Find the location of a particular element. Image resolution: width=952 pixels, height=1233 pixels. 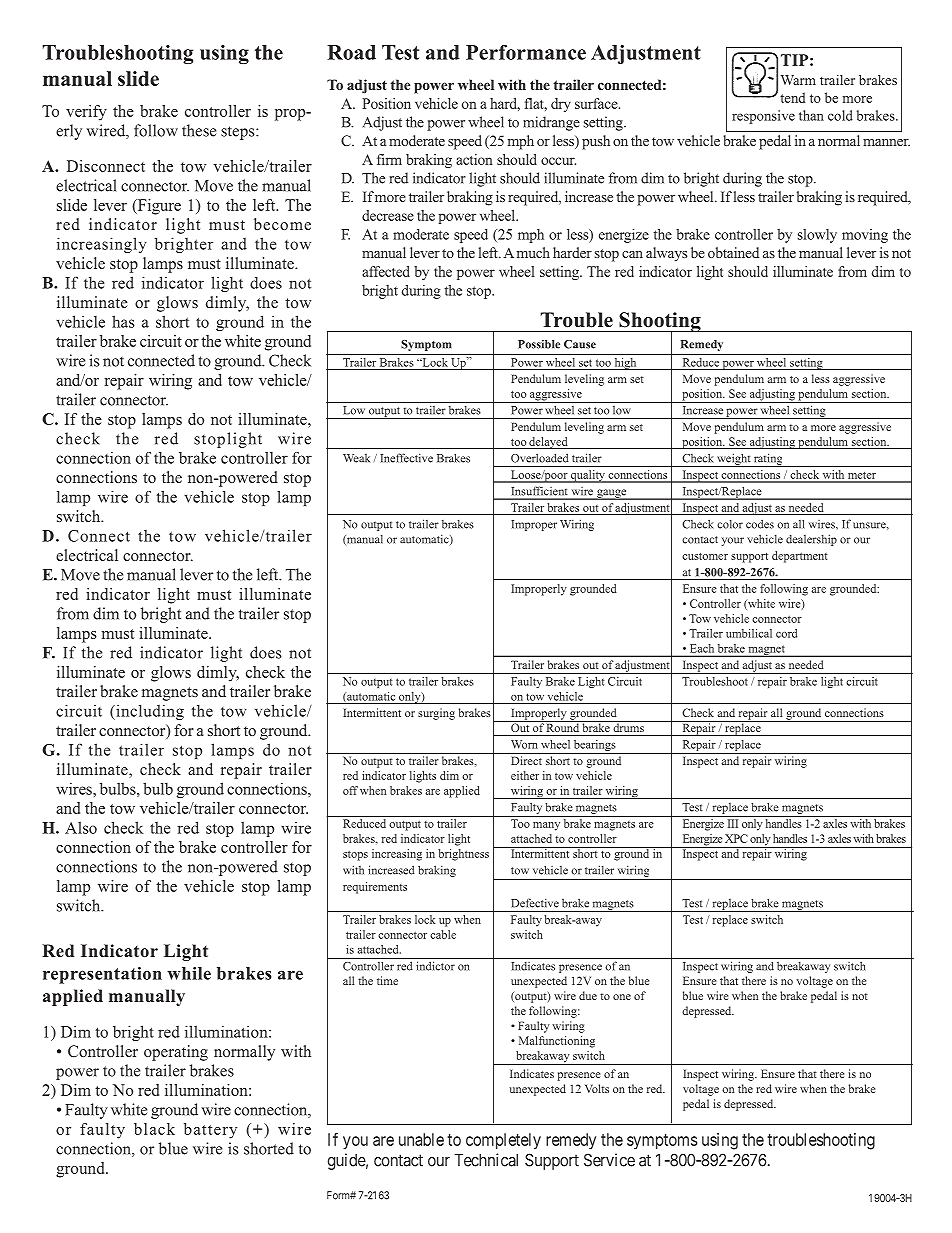

Warm is located at coordinates (798, 80).
